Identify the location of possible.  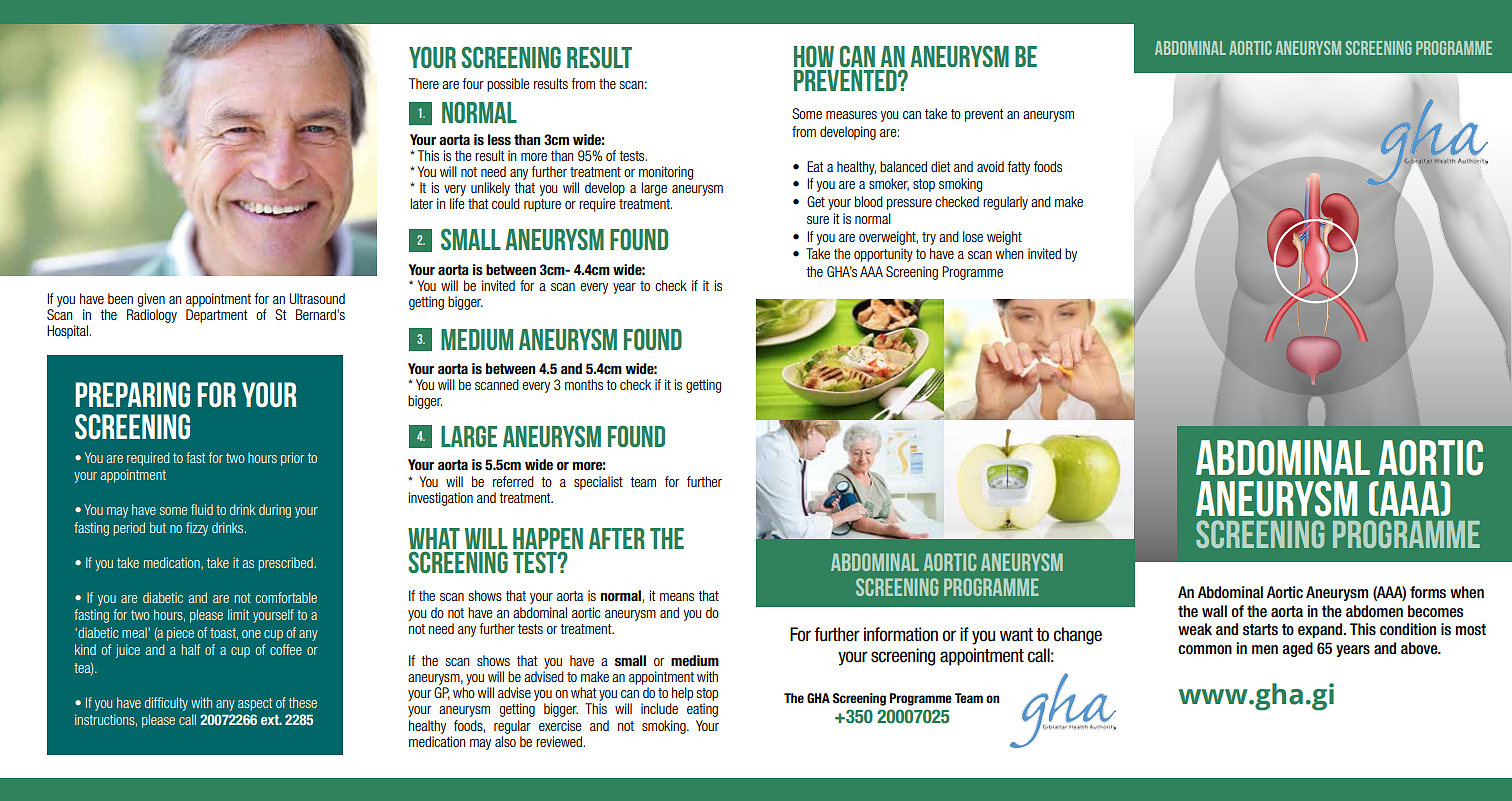
(508, 85).
